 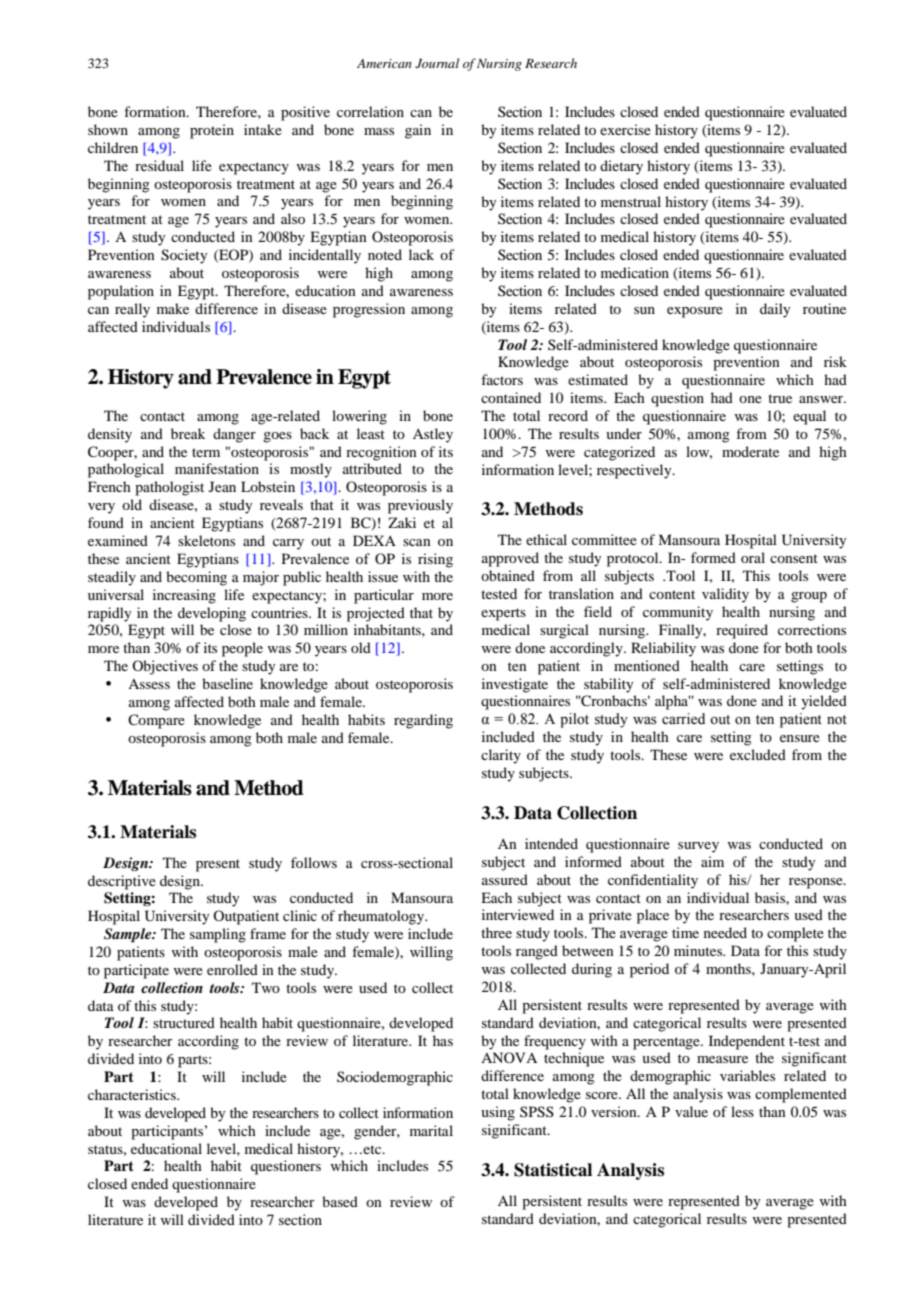 I want to click on protein, so click(x=212, y=131).
